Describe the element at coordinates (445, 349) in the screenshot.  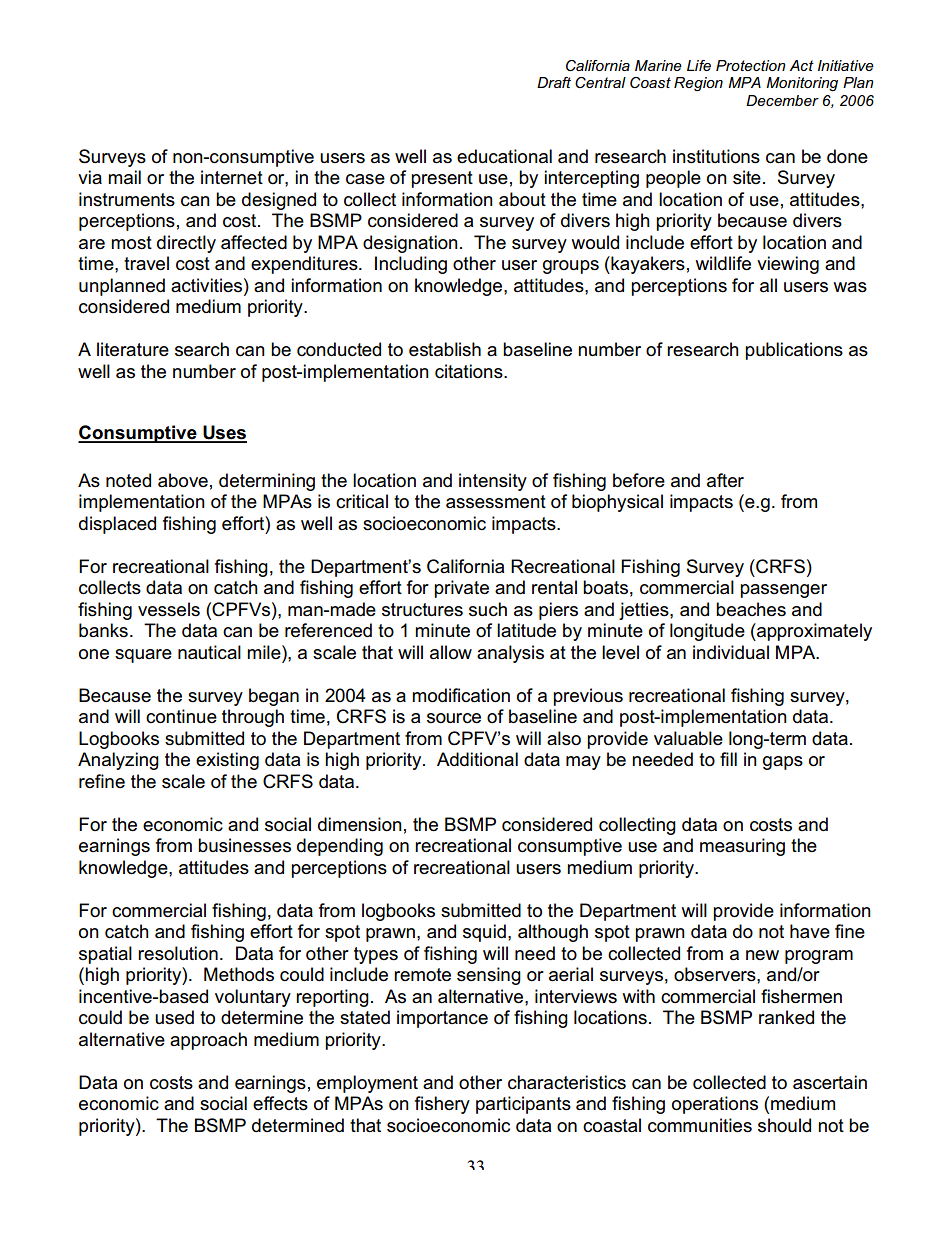
I see `establish` at that location.
